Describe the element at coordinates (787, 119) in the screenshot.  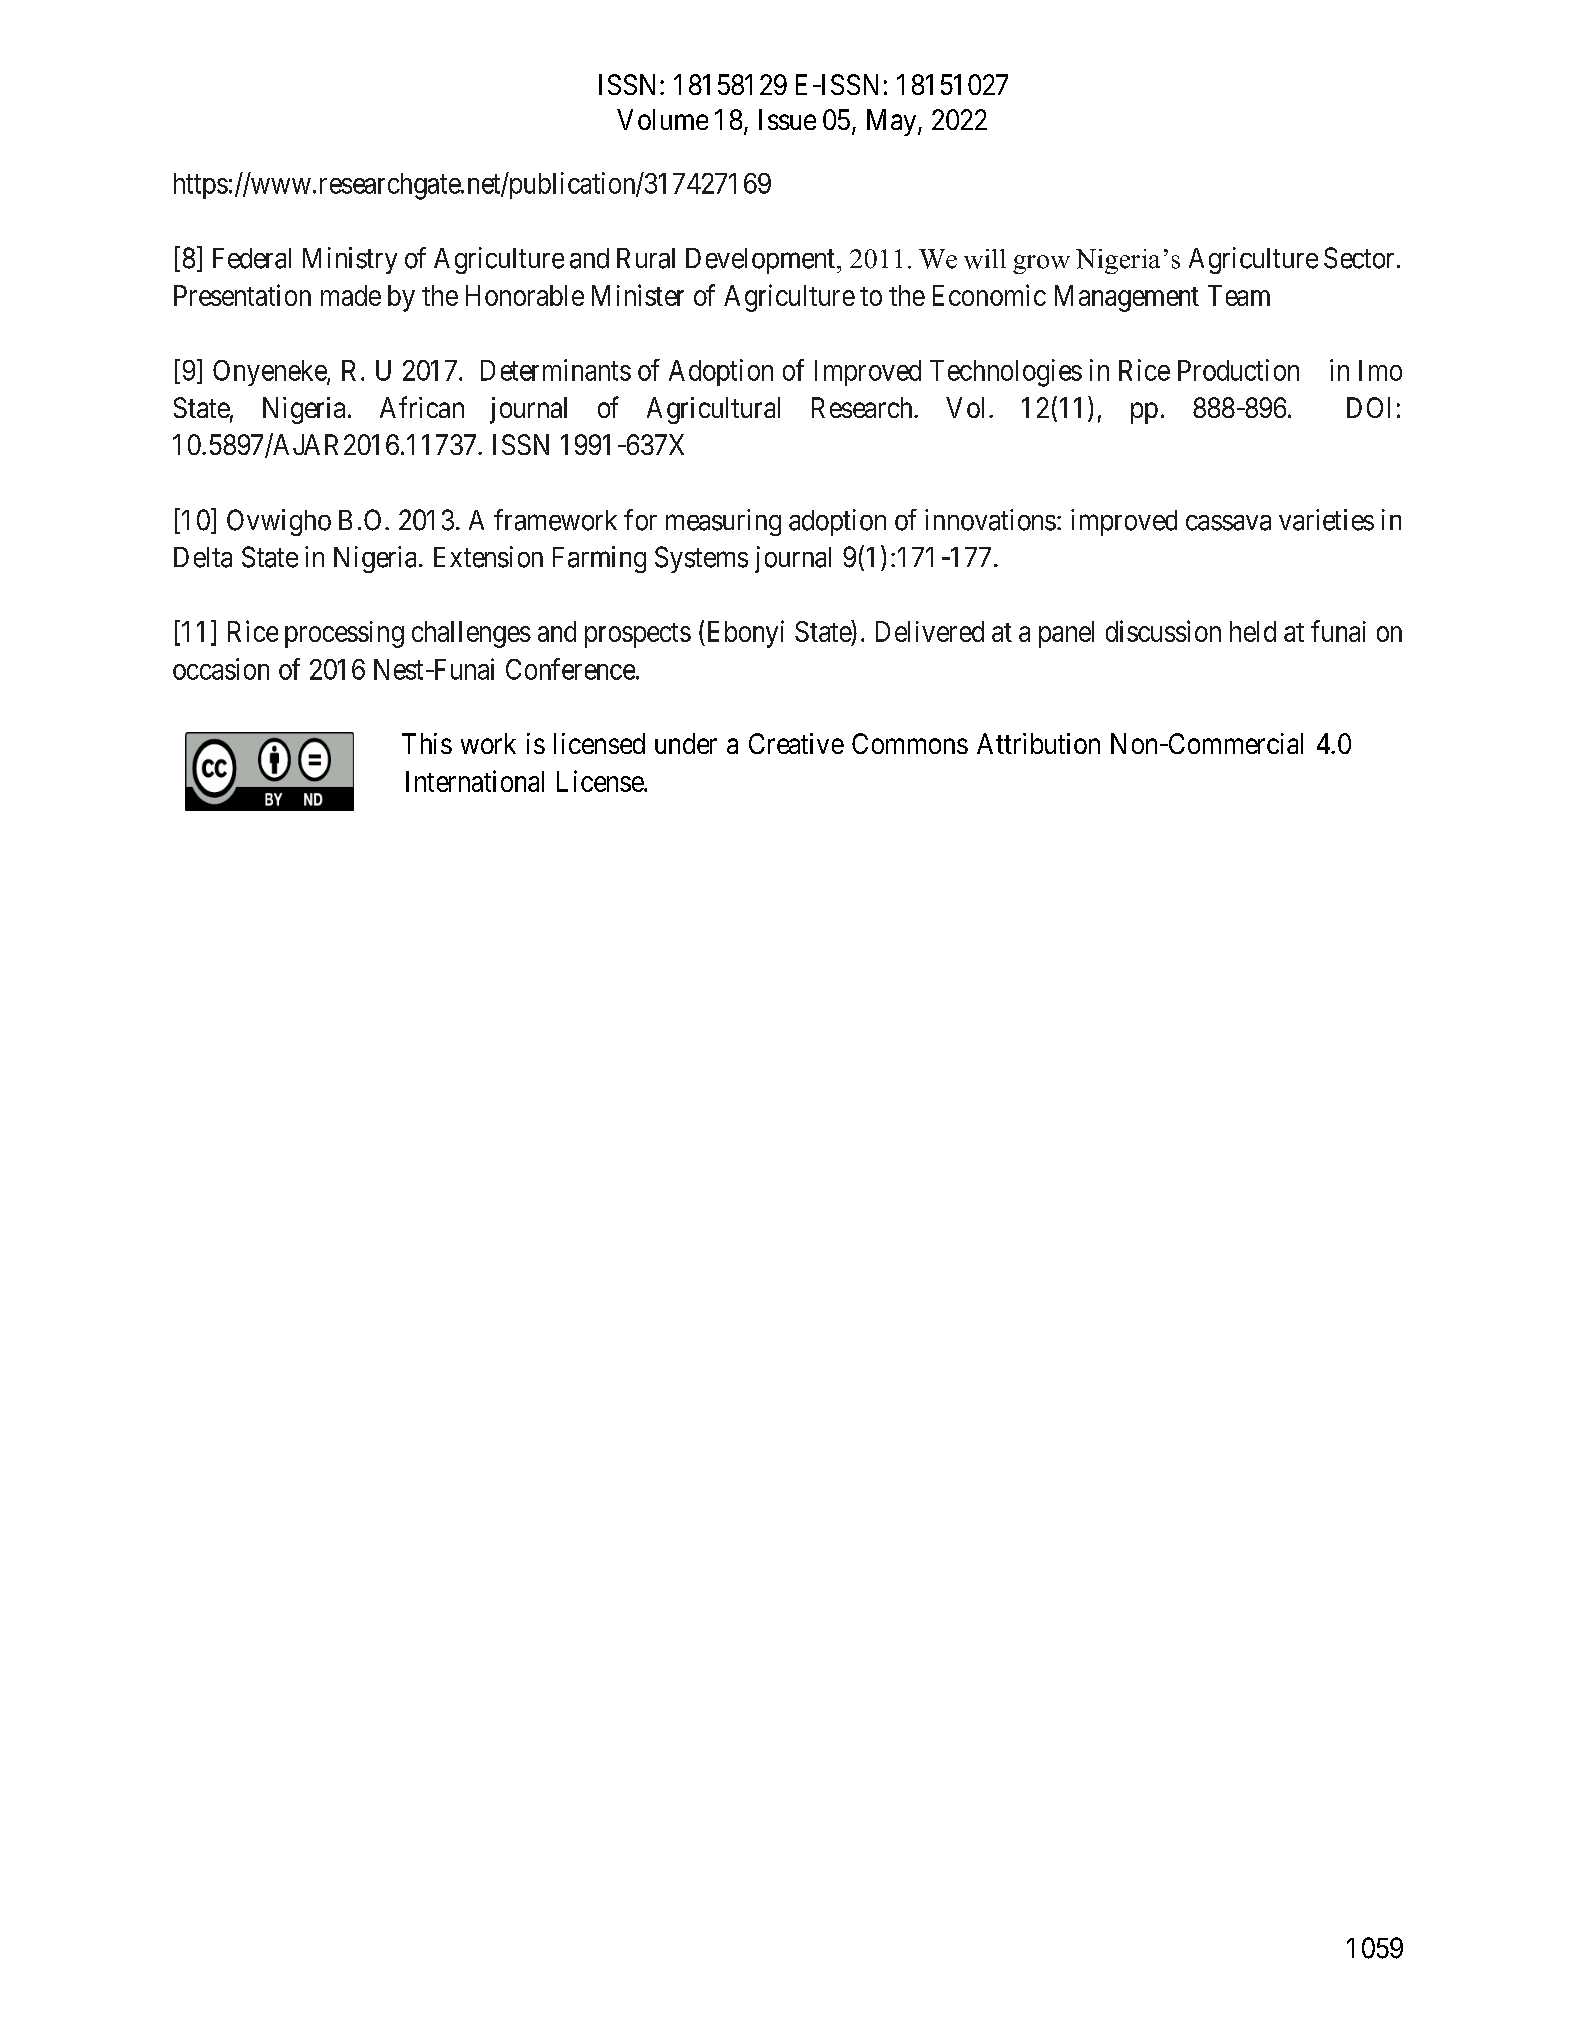
I see `Issue` at that location.
